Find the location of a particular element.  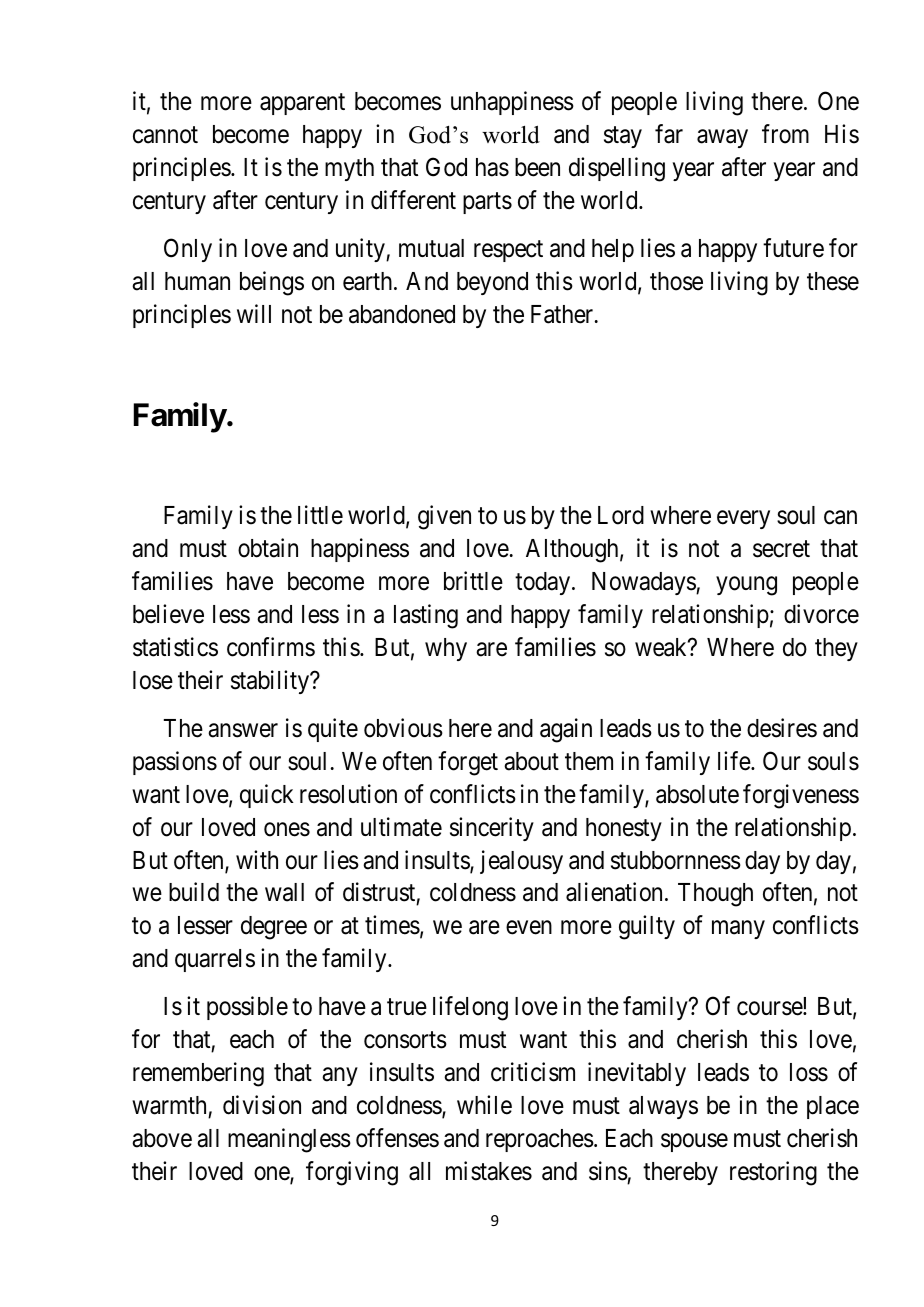

from is located at coordinates (785, 134).
